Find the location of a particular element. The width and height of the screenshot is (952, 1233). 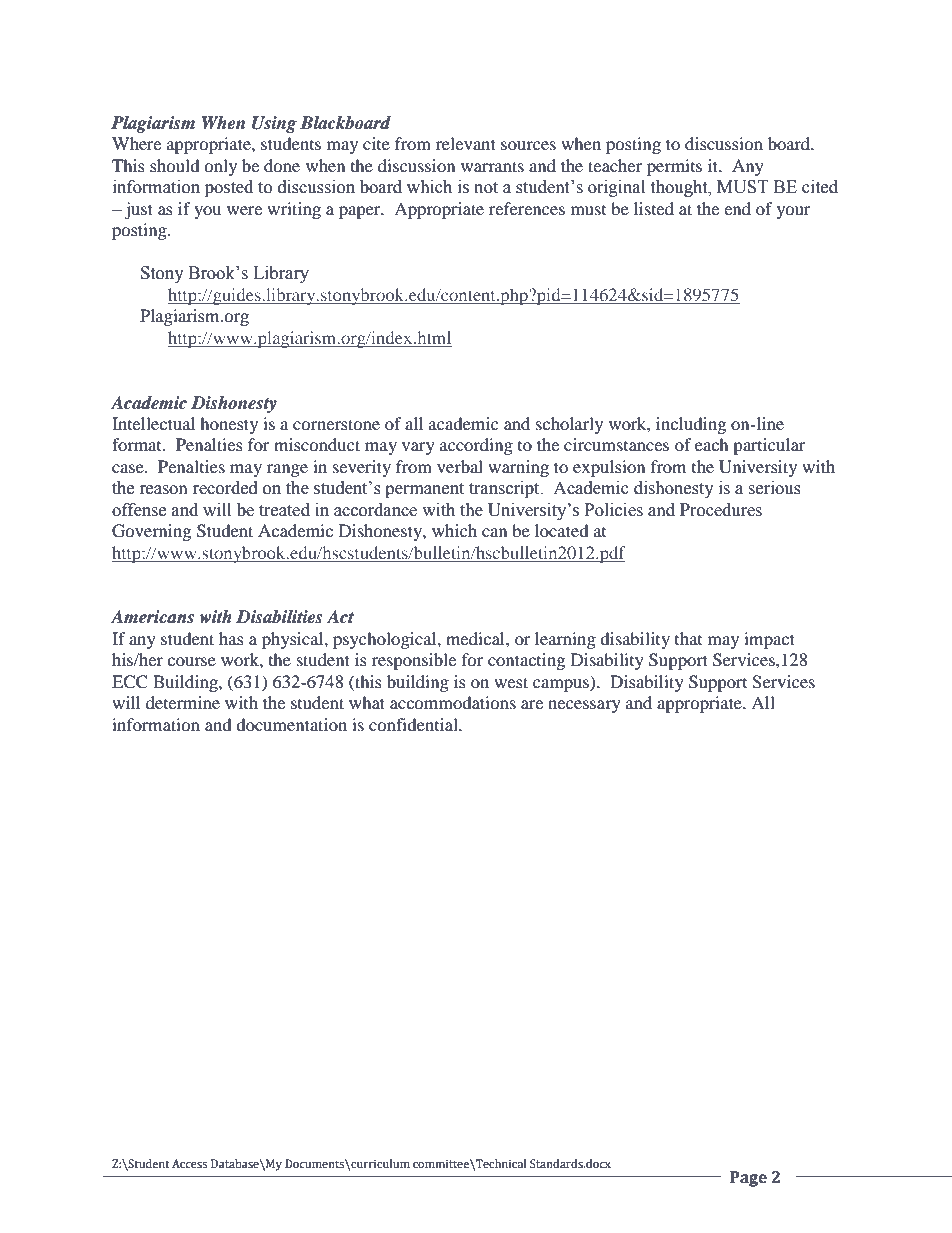

permits is located at coordinates (674, 167).
